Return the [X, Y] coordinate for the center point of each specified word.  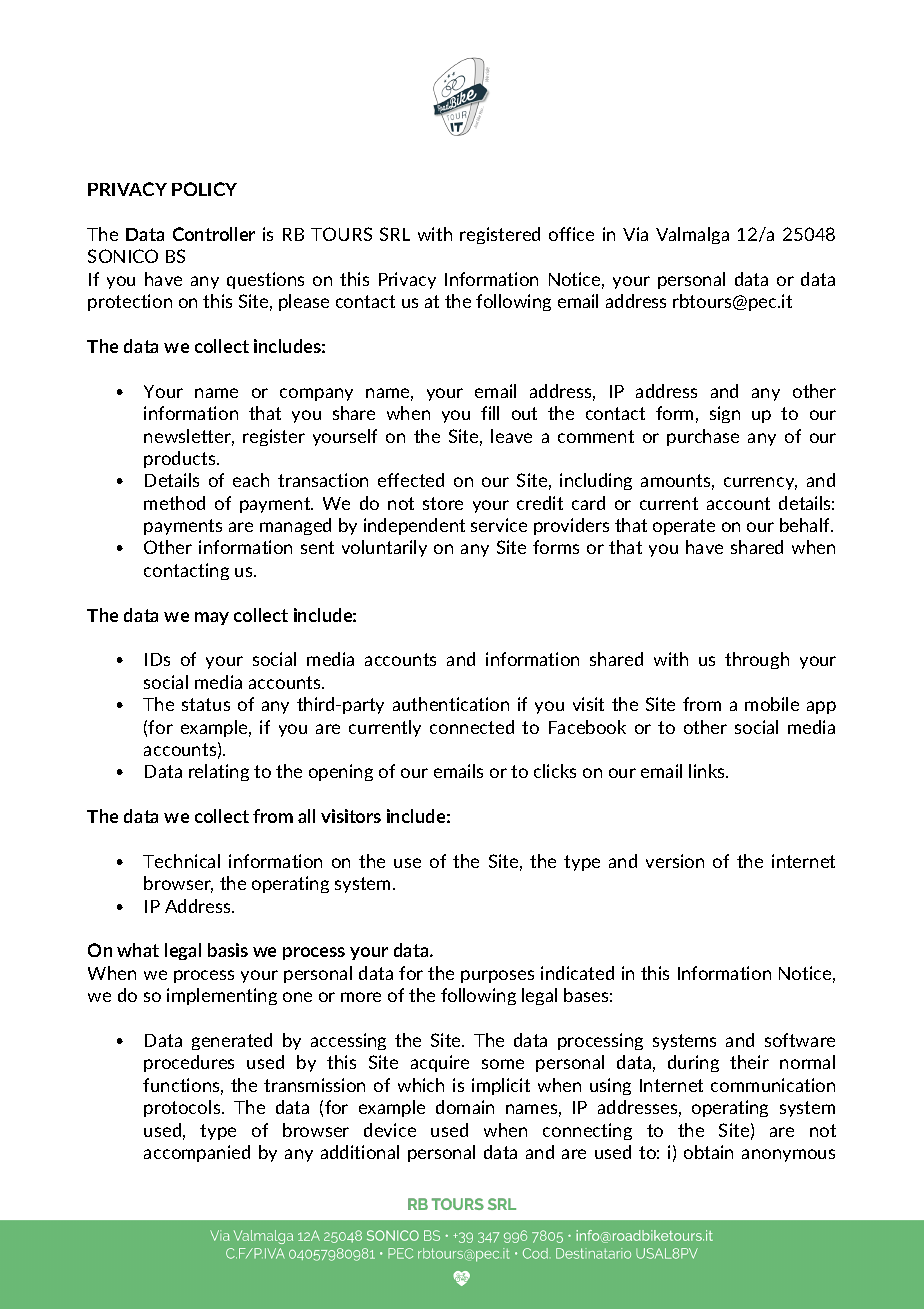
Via [635, 234]
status [206, 704]
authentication [451, 704]
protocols [183, 1108]
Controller [214, 234]
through [757, 660]
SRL [395, 234]
